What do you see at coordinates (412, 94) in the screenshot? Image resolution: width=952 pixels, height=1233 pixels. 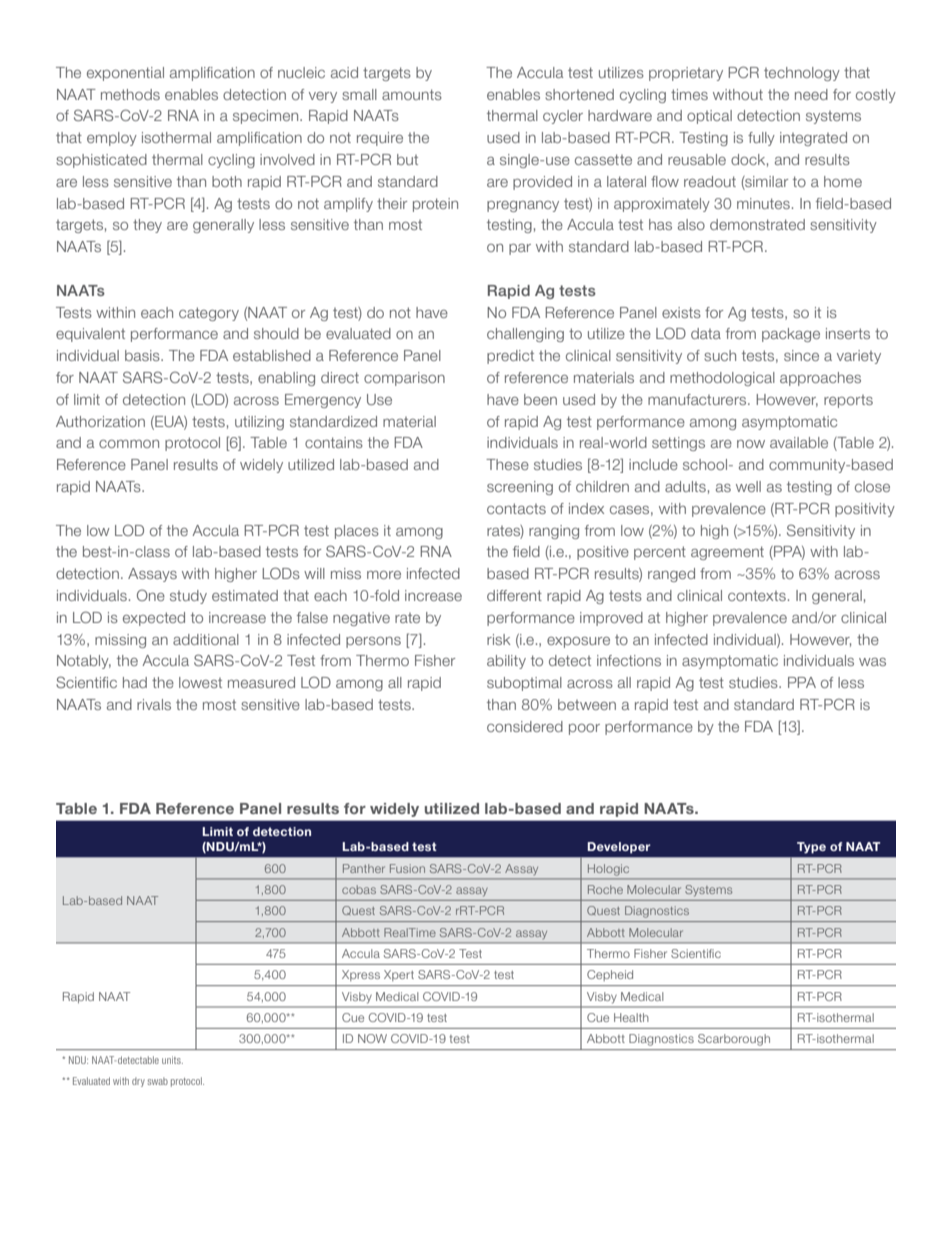 I see `amounts` at bounding box center [412, 94].
